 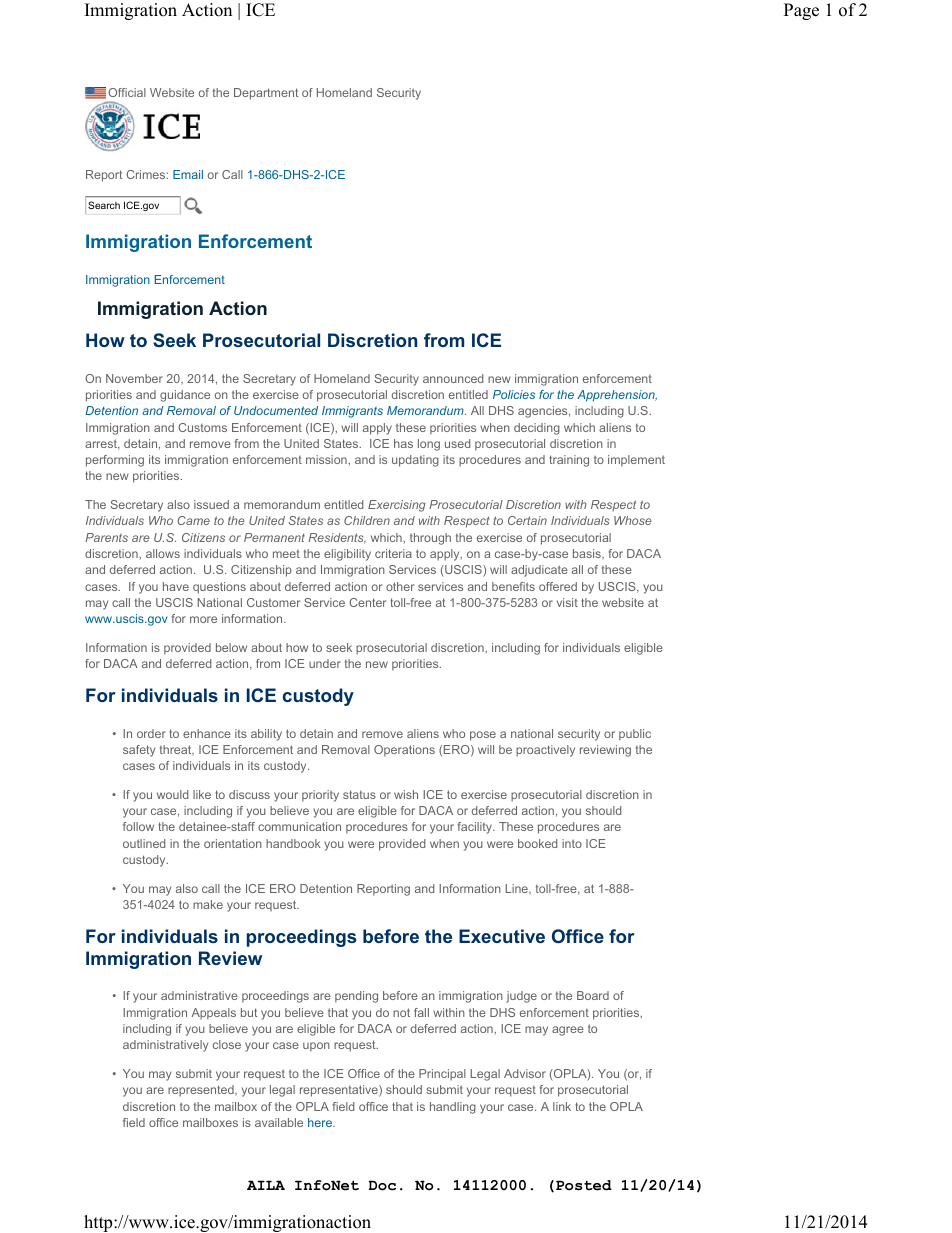 What do you see at coordinates (453, 1108) in the page?
I see `handling` at bounding box center [453, 1108].
